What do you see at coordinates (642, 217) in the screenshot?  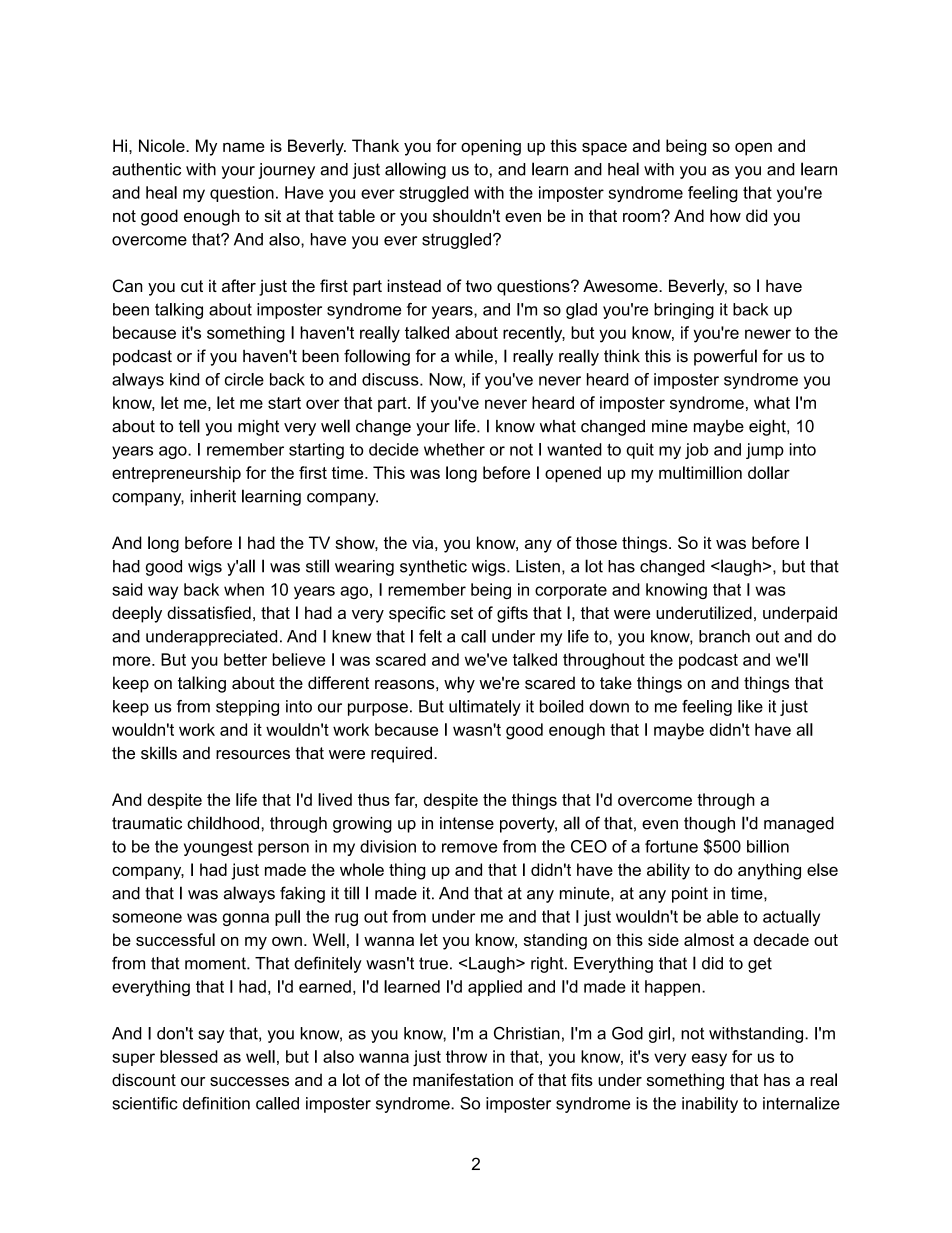 I see `room` at bounding box center [642, 217].
